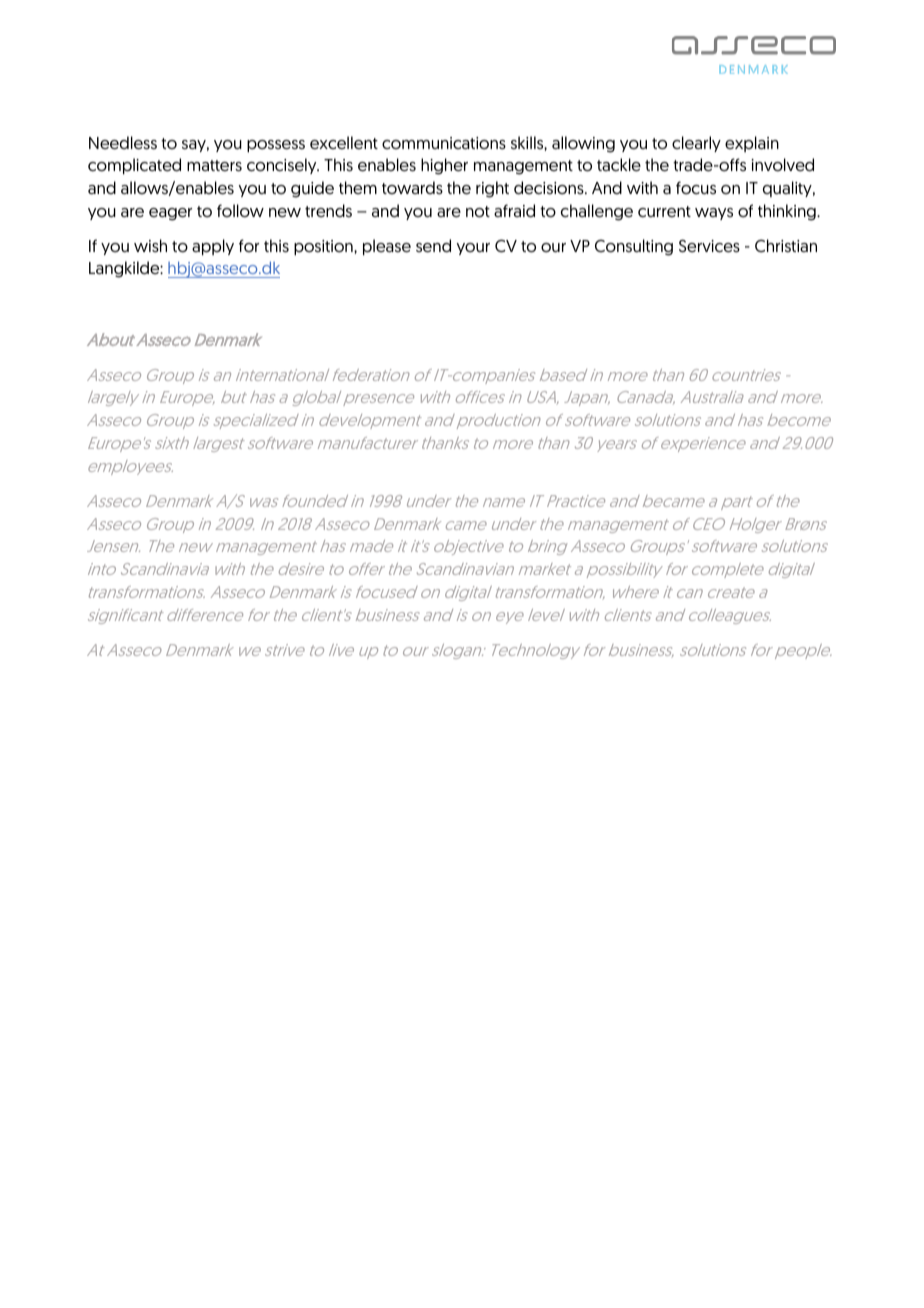 The image size is (924, 1308). Describe the element at coordinates (550, 188) in the image. I see `decisions` at that location.
